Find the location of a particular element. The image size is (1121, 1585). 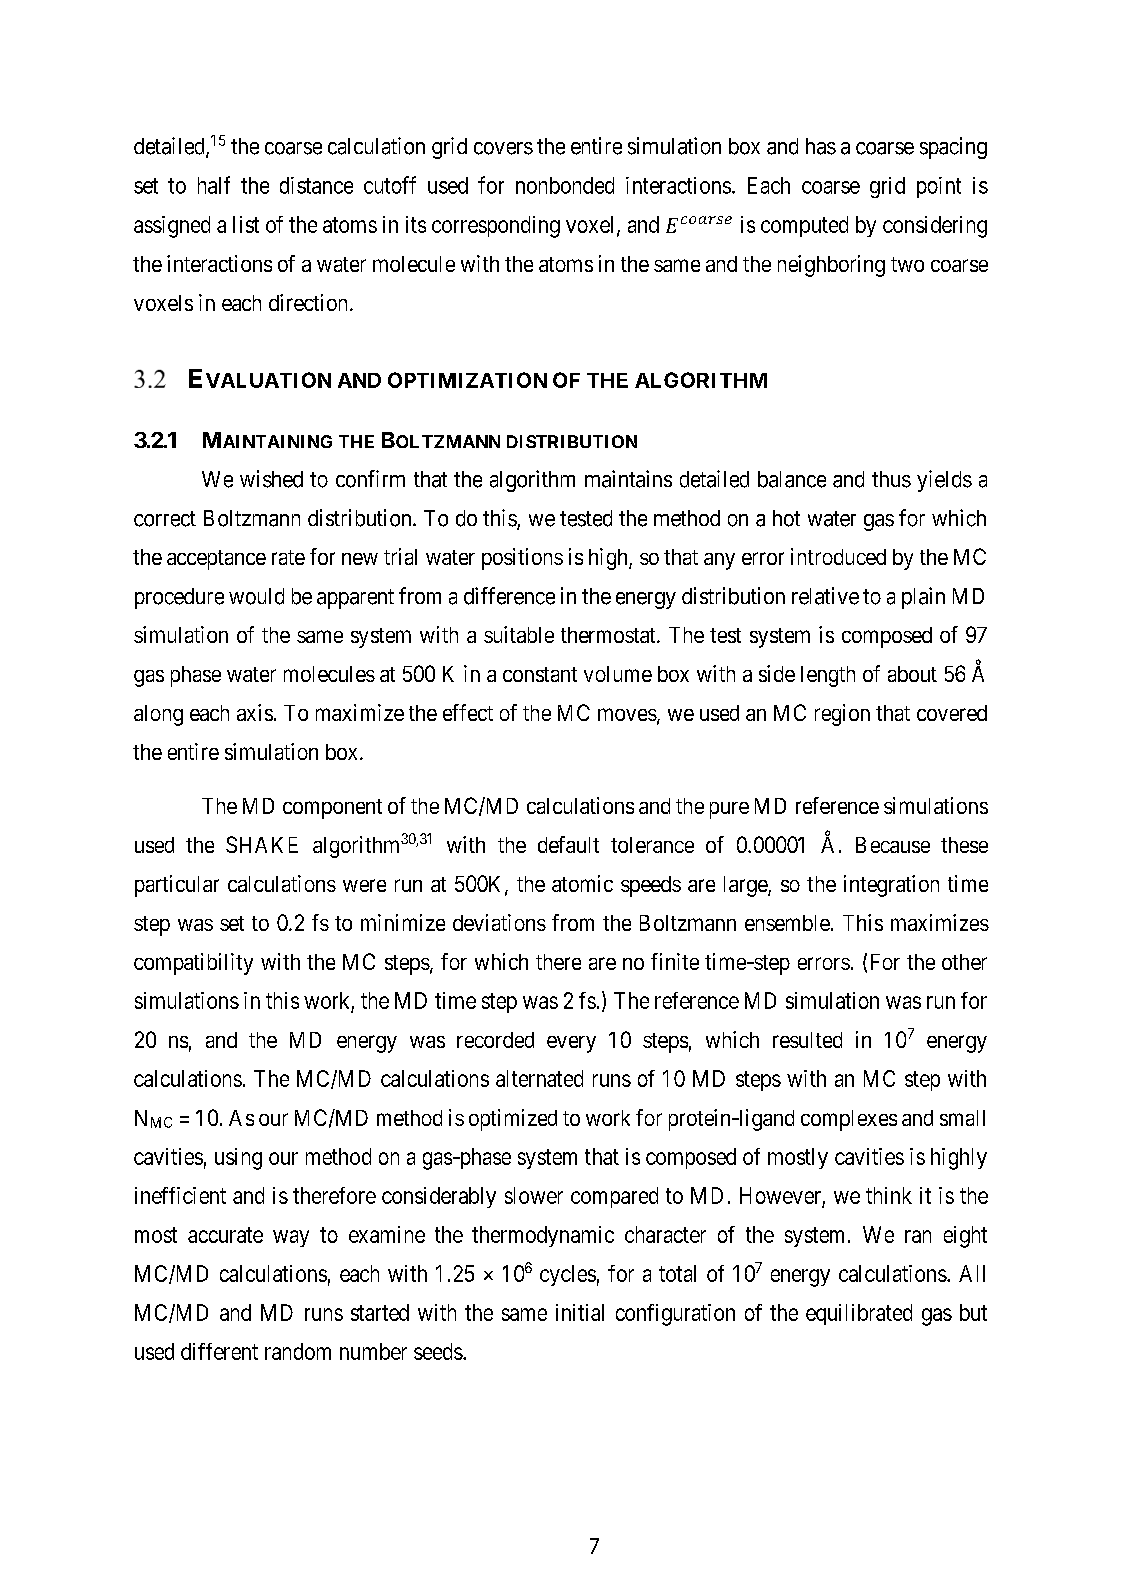

thus is located at coordinates (891, 479).
